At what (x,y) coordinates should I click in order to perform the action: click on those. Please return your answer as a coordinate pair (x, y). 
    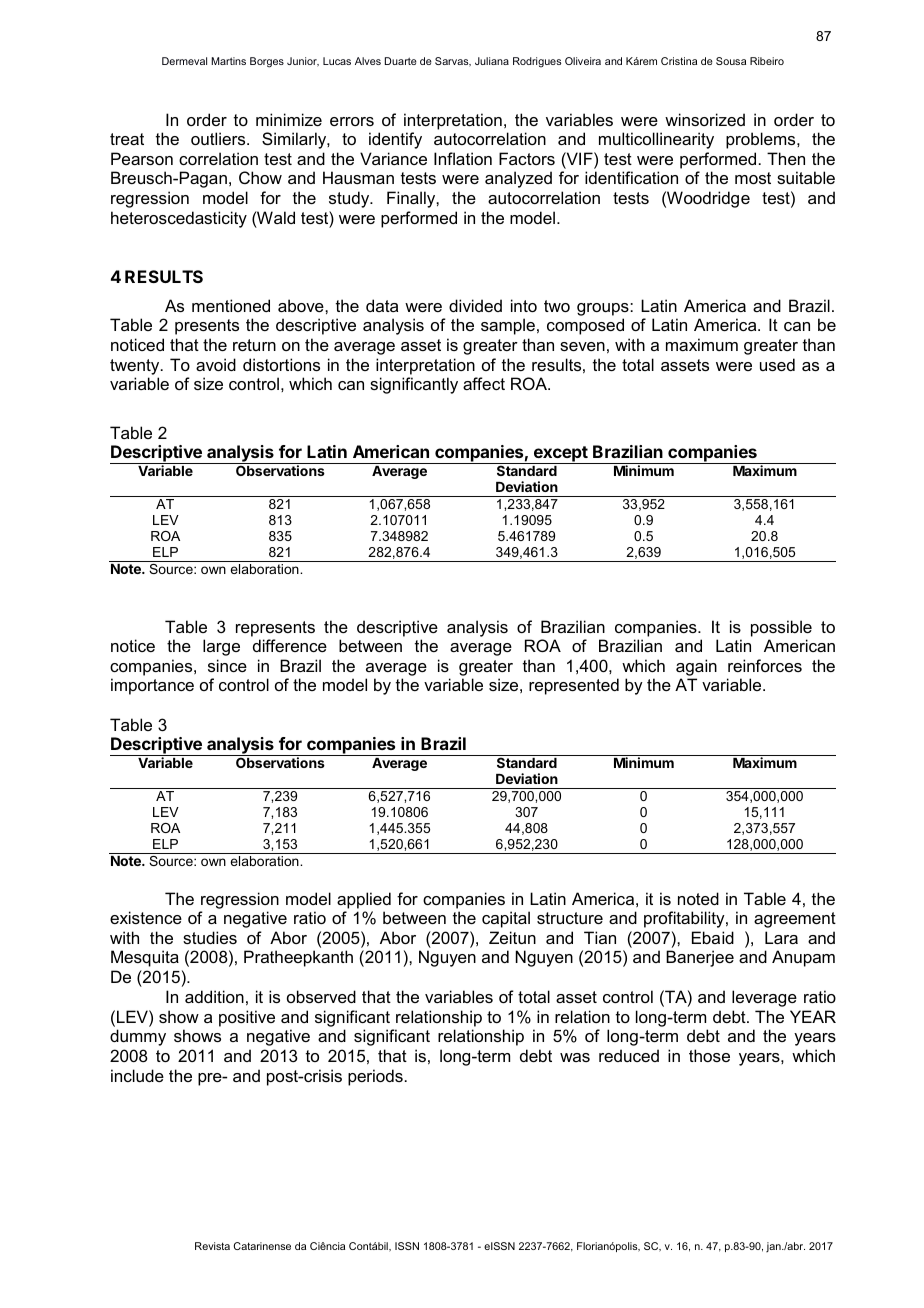
    Looking at the image, I should click on (709, 1055).
